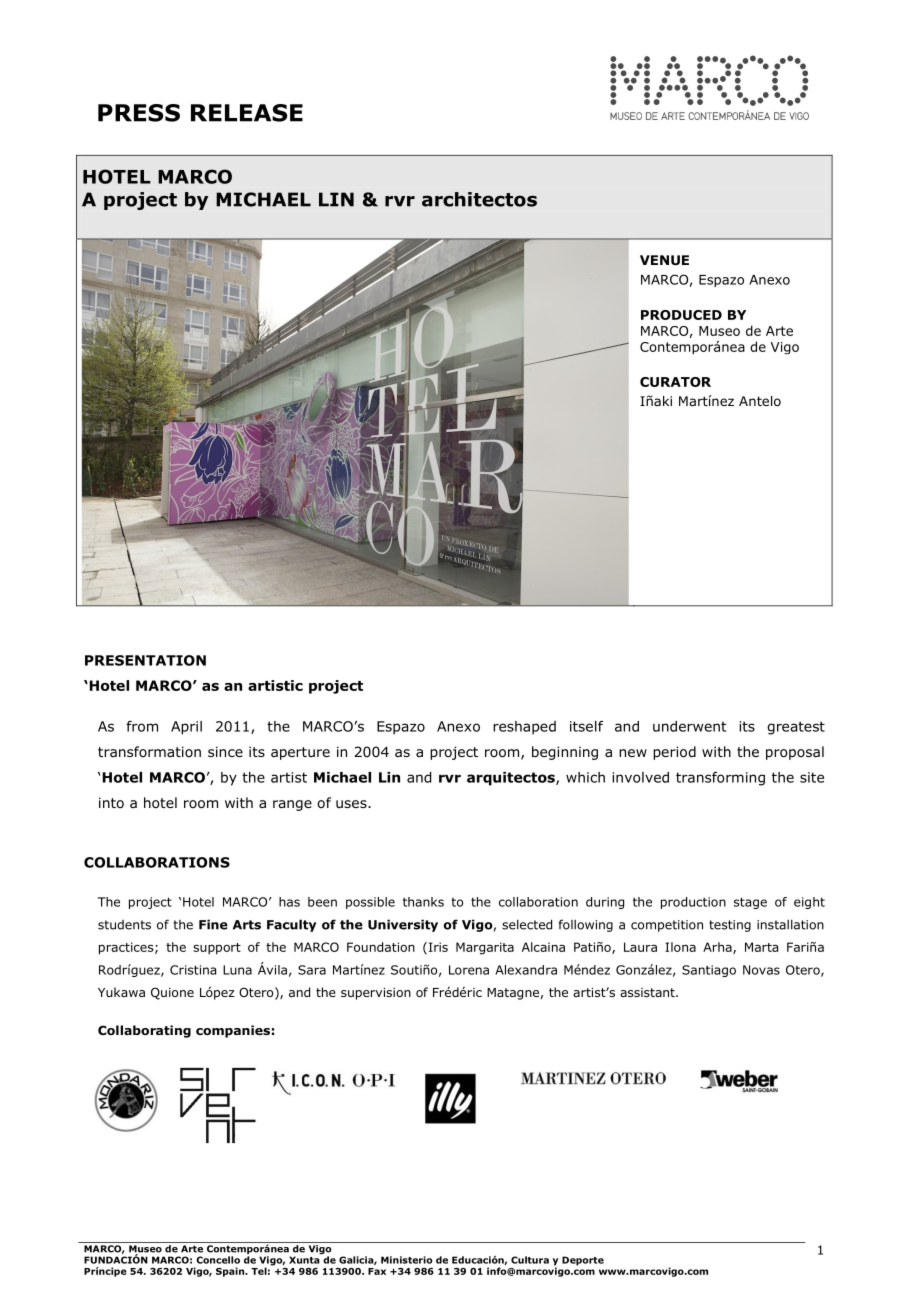 This screenshot has width=924, height=1308. I want to click on Cultura, so click(530, 1260).
